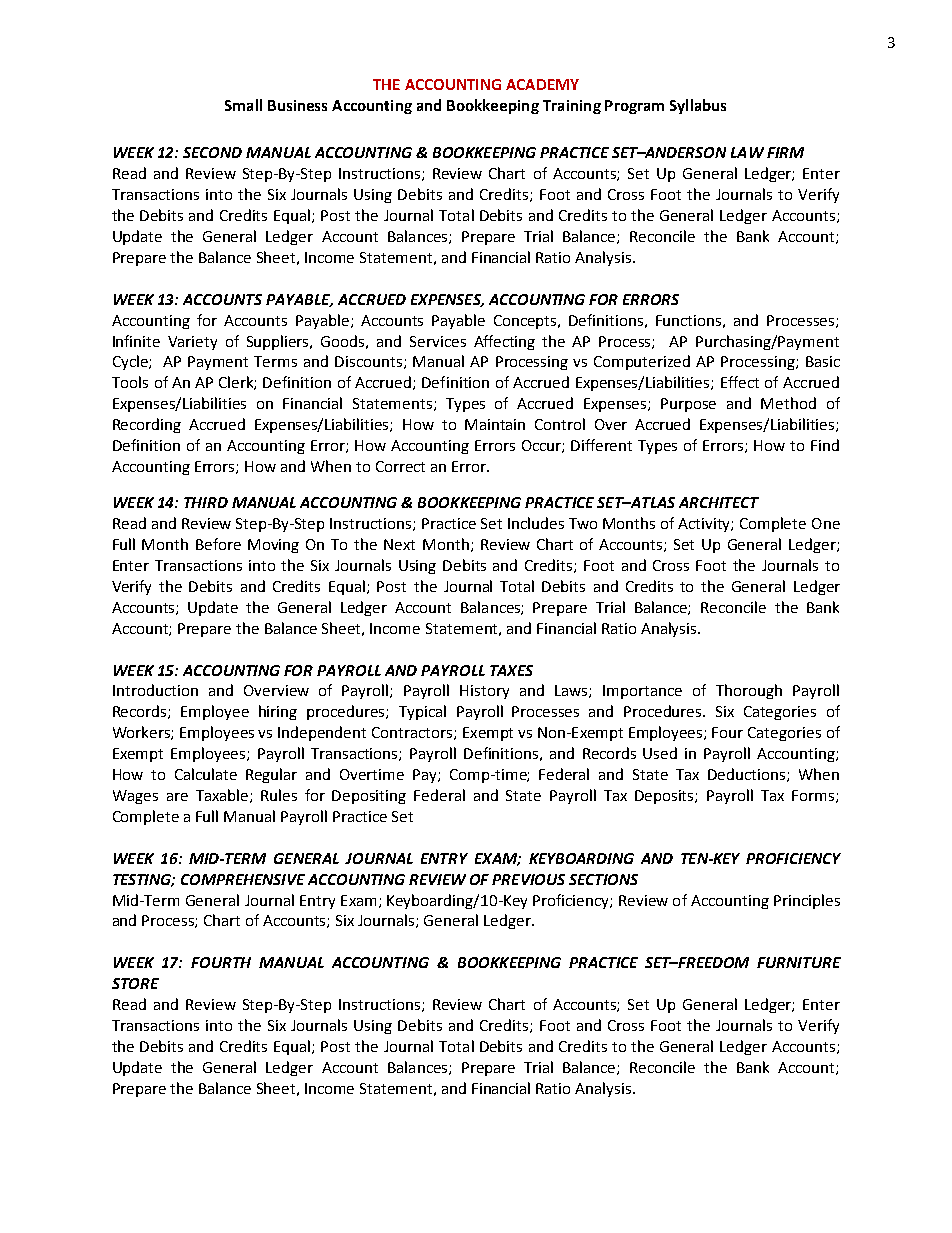 The height and width of the screenshot is (1233, 952). What do you see at coordinates (243, 105) in the screenshot?
I see `Small` at bounding box center [243, 105].
